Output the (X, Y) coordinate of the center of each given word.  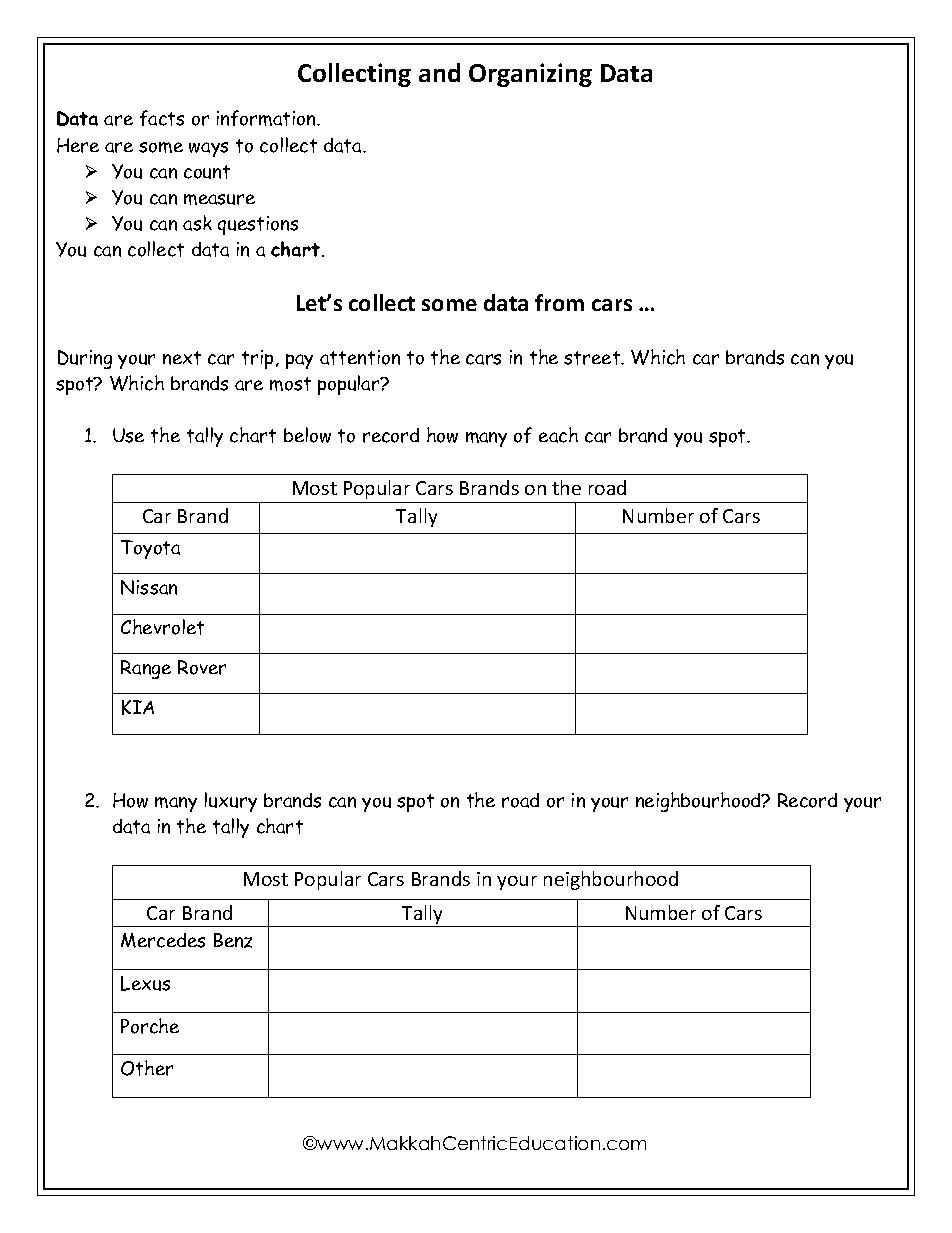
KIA (138, 707)
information (267, 118)
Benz (233, 940)
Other (147, 1068)
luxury (231, 802)
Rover (202, 667)
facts (162, 118)
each (558, 435)
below (307, 435)
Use (128, 435)
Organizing (530, 75)
